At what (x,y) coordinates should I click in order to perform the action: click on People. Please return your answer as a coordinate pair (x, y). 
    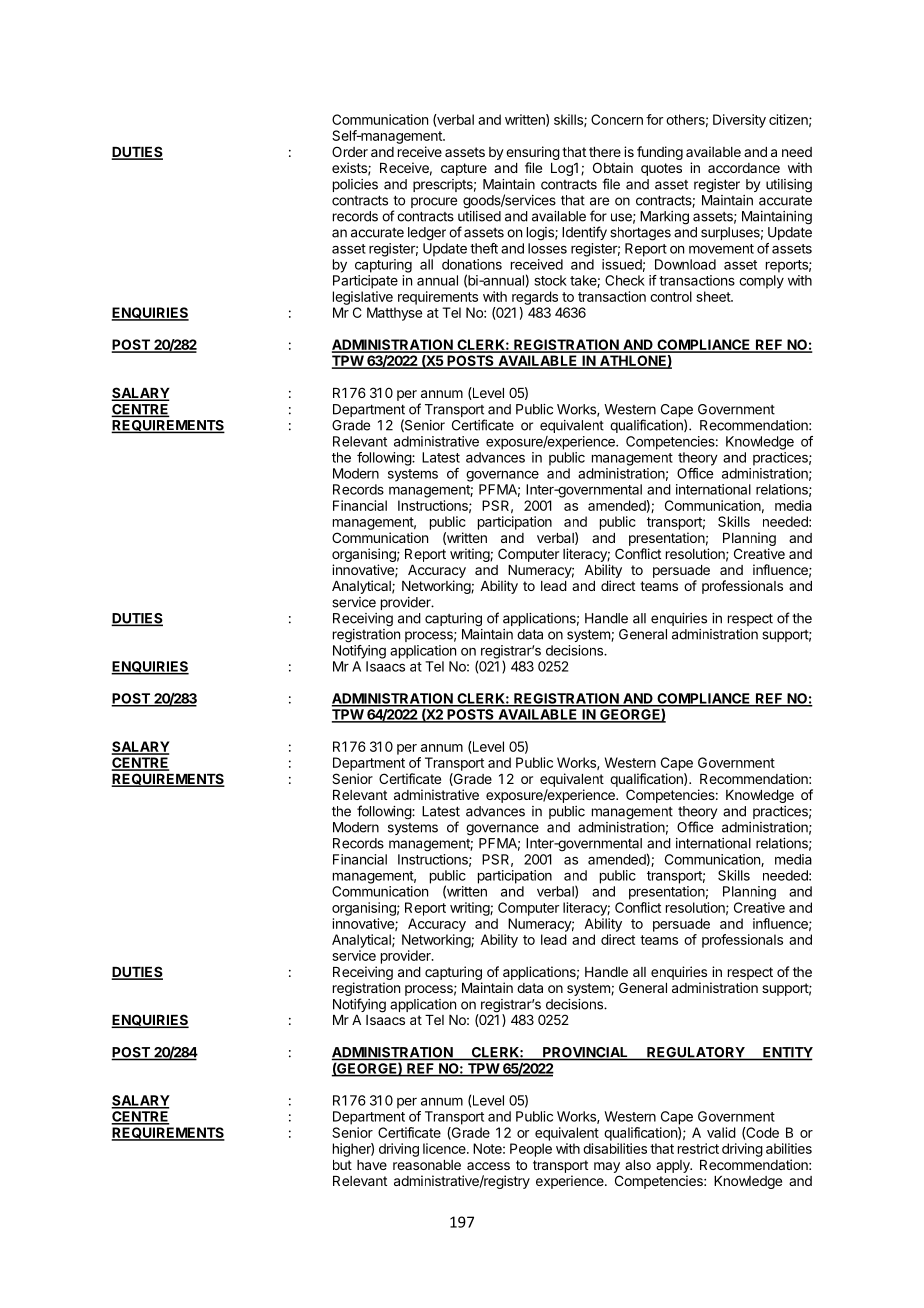
    Looking at the image, I should click on (531, 1150).
